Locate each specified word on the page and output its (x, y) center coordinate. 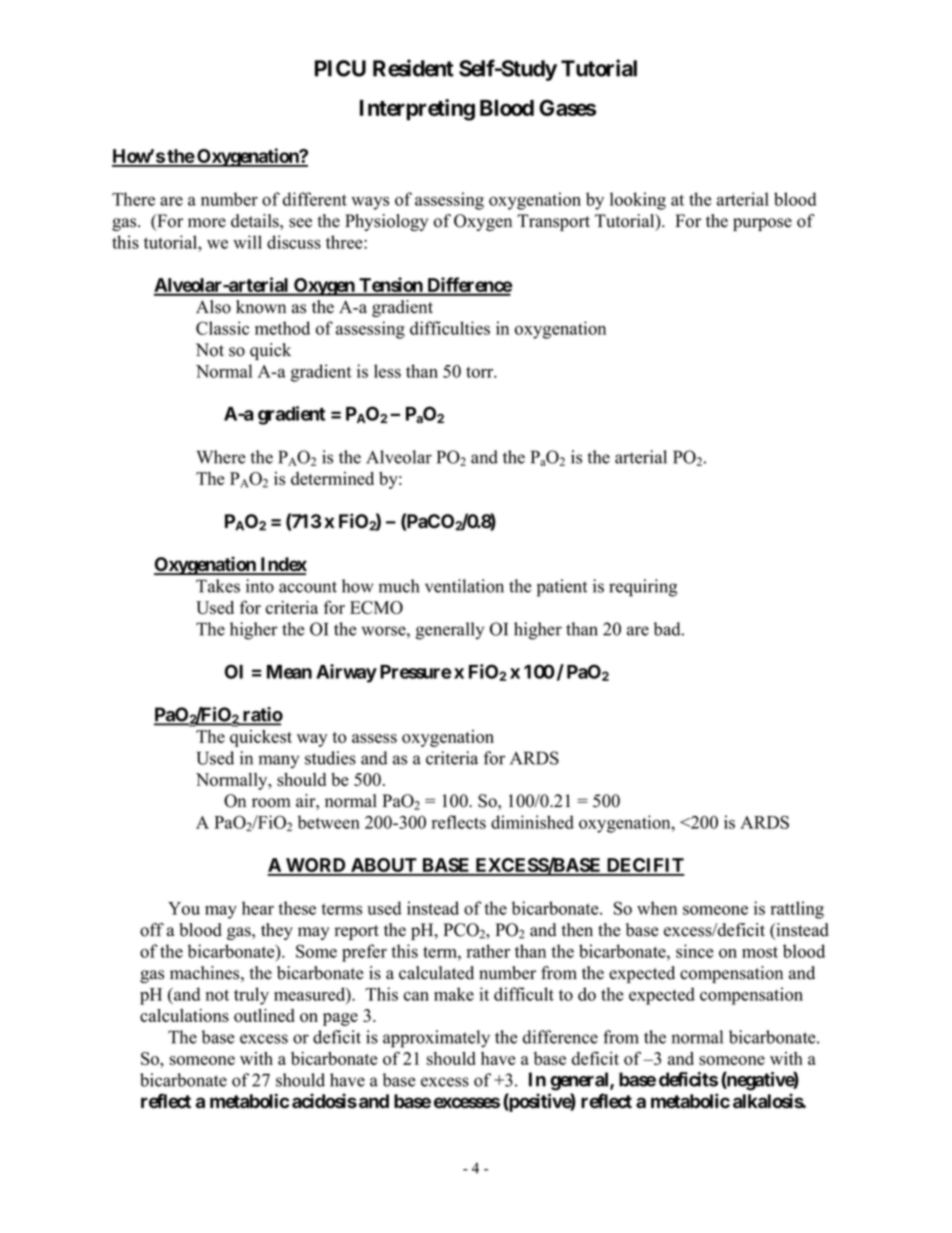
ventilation (464, 586)
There (133, 199)
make (454, 994)
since (695, 951)
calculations (184, 1015)
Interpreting (417, 110)
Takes (218, 586)
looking (638, 201)
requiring (643, 588)
